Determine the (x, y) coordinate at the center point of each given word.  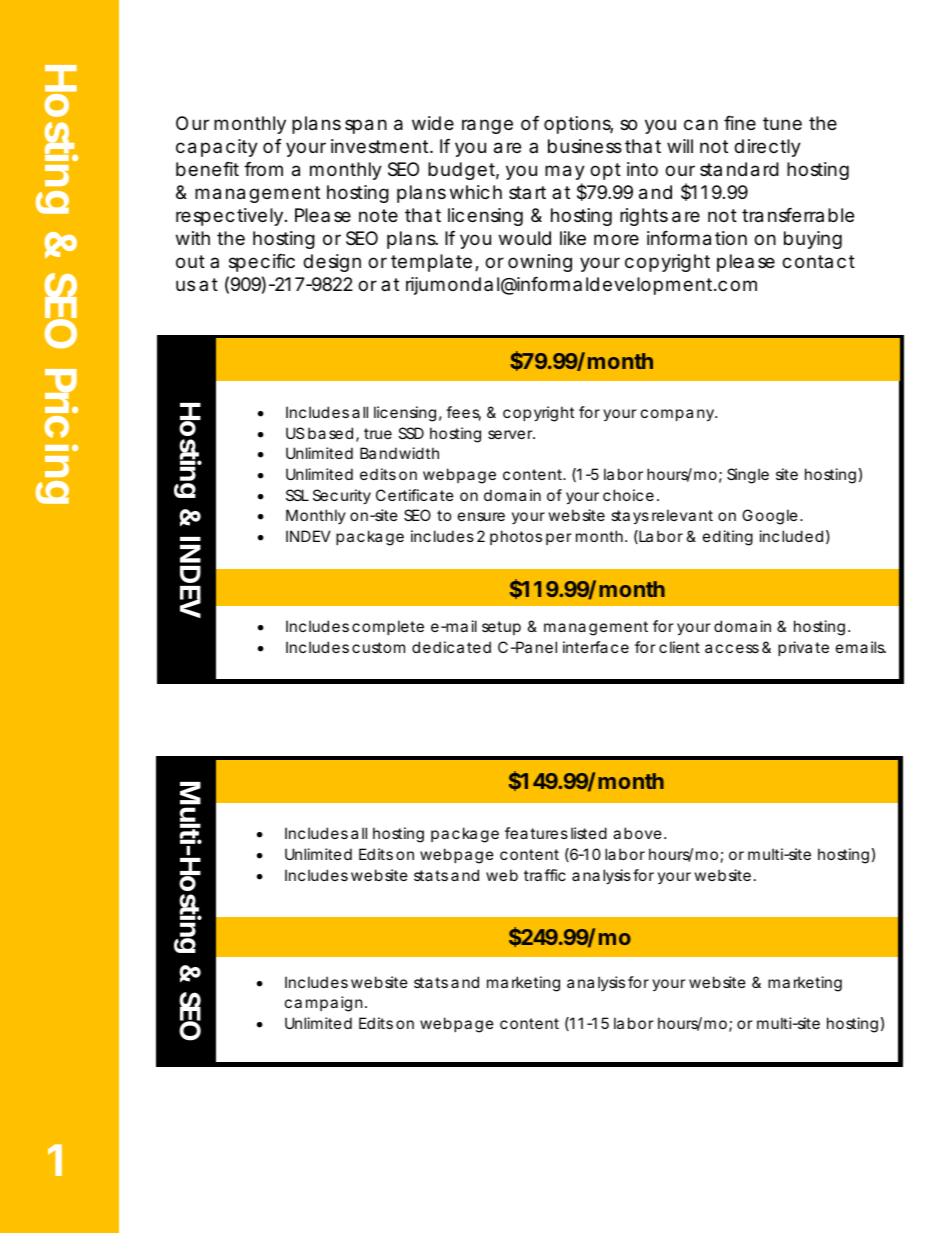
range (487, 126)
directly (767, 148)
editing (728, 538)
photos (516, 537)
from (263, 169)
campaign (325, 1004)
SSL (297, 495)
